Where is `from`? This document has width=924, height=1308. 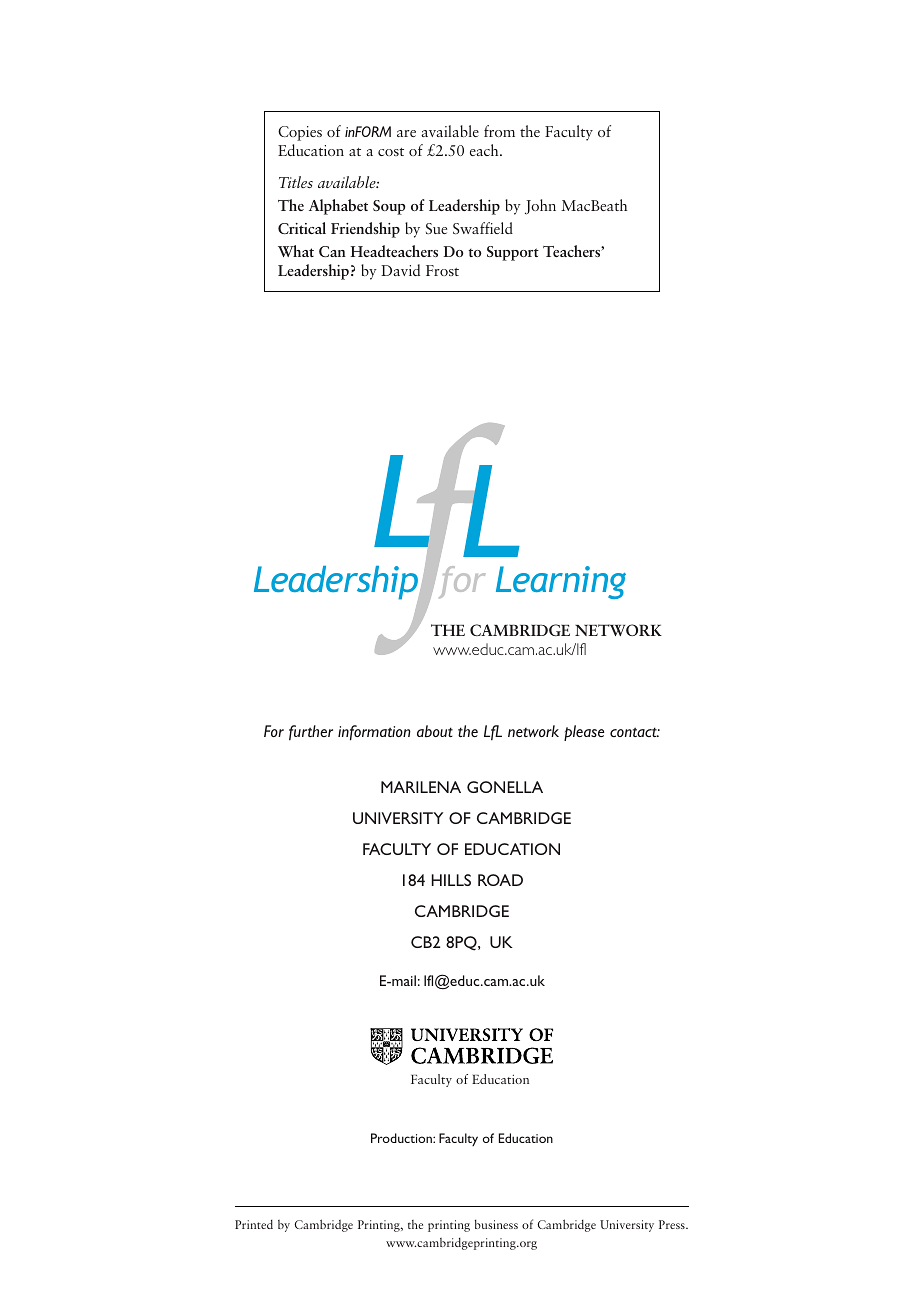 from is located at coordinates (499, 131).
